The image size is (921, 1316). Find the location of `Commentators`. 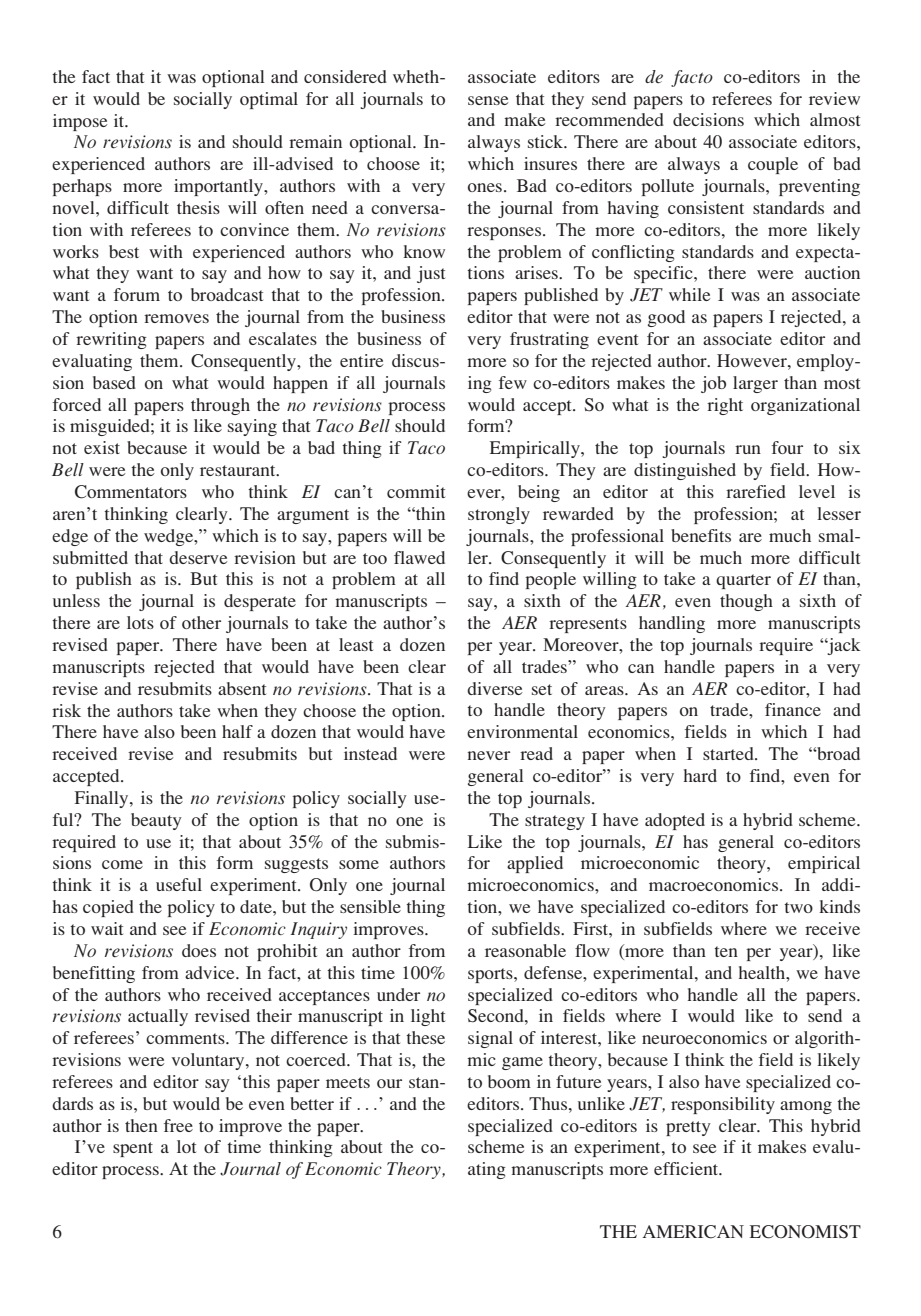

Commentators is located at coordinates (131, 492).
